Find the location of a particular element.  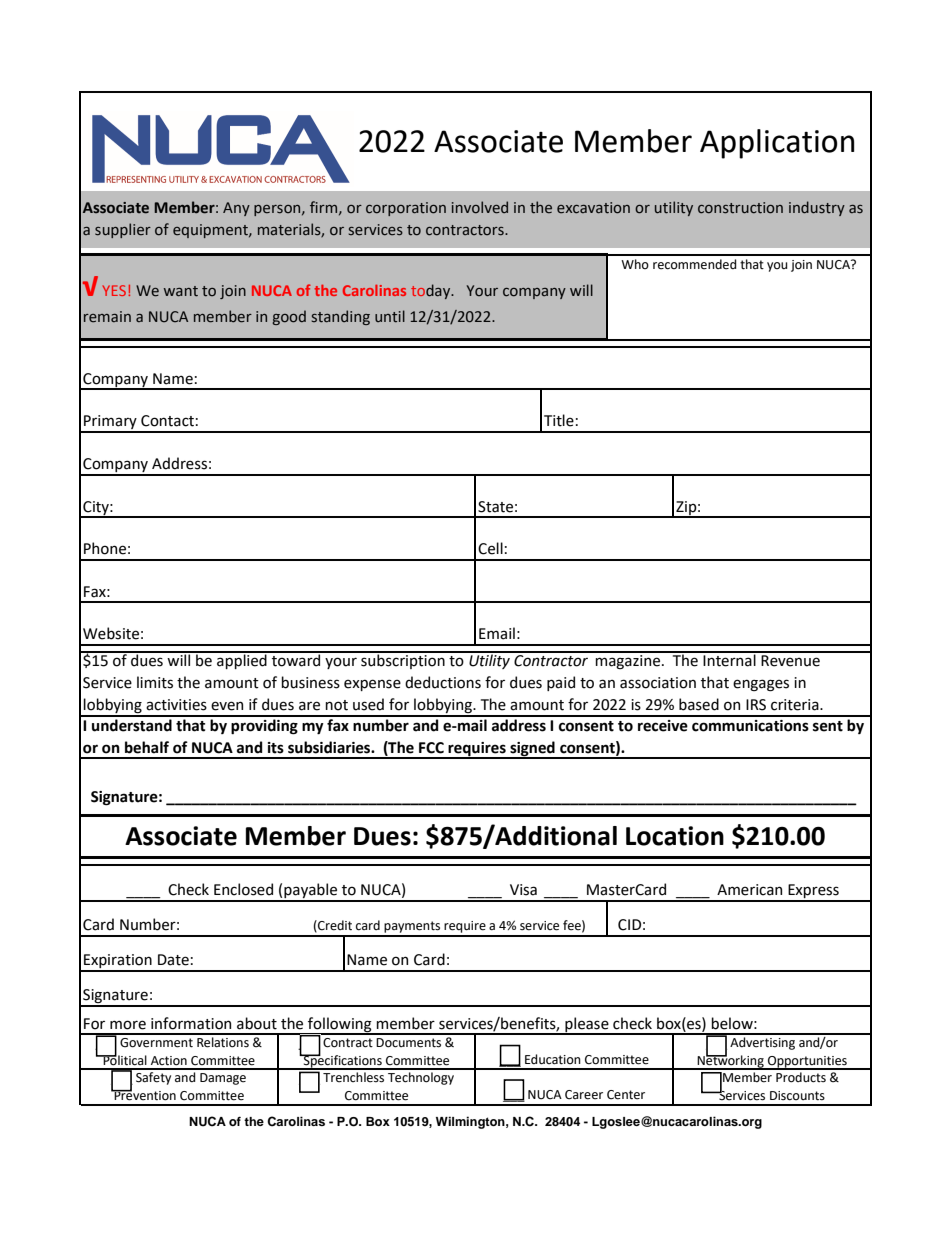

construction is located at coordinates (740, 208).
